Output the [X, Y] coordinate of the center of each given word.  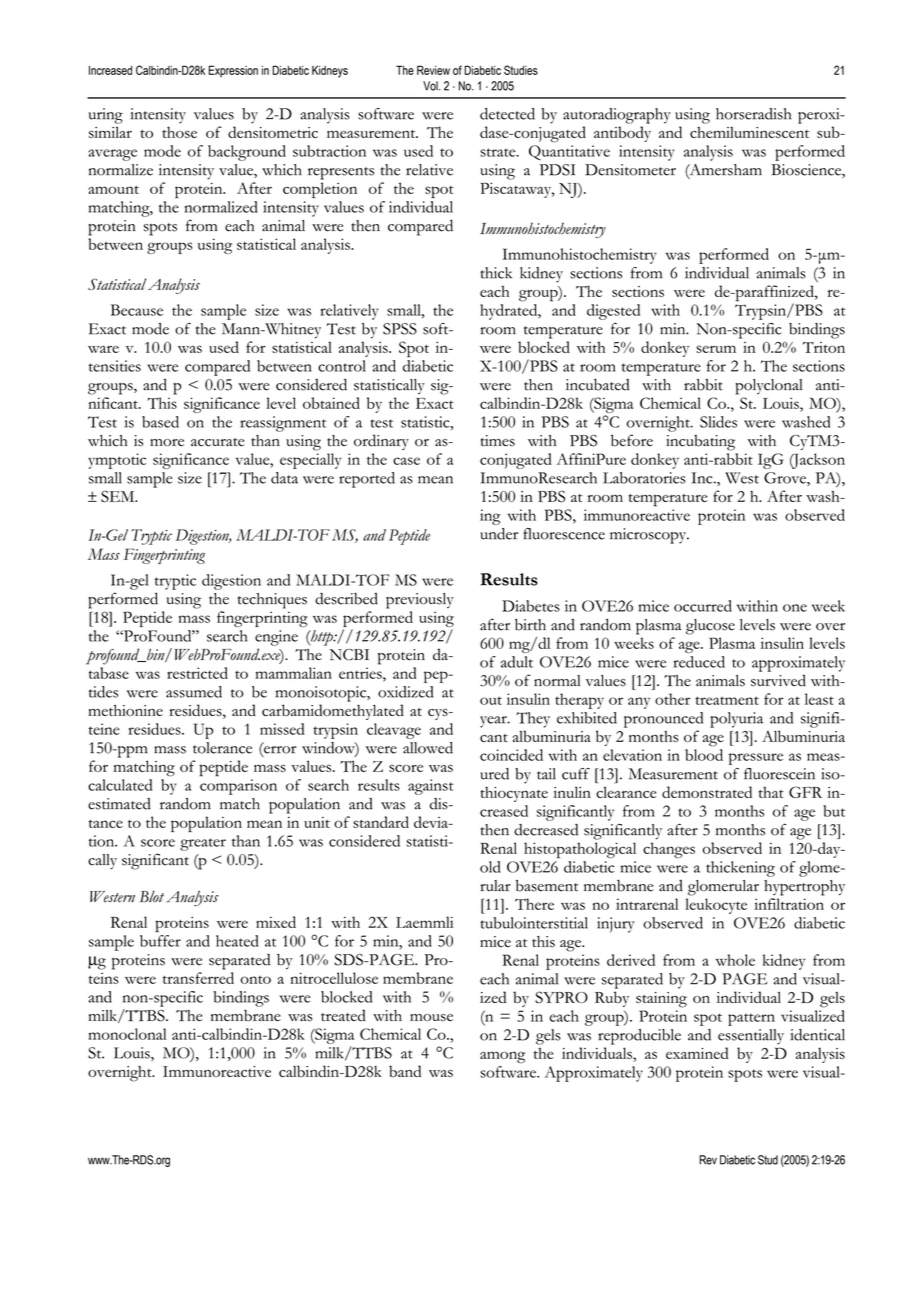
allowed [428, 748]
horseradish [753, 114]
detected [507, 114]
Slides [718, 422]
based [160, 422]
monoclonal [127, 1034]
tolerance [222, 748]
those [179, 132]
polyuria [736, 720]
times [497, 441]
